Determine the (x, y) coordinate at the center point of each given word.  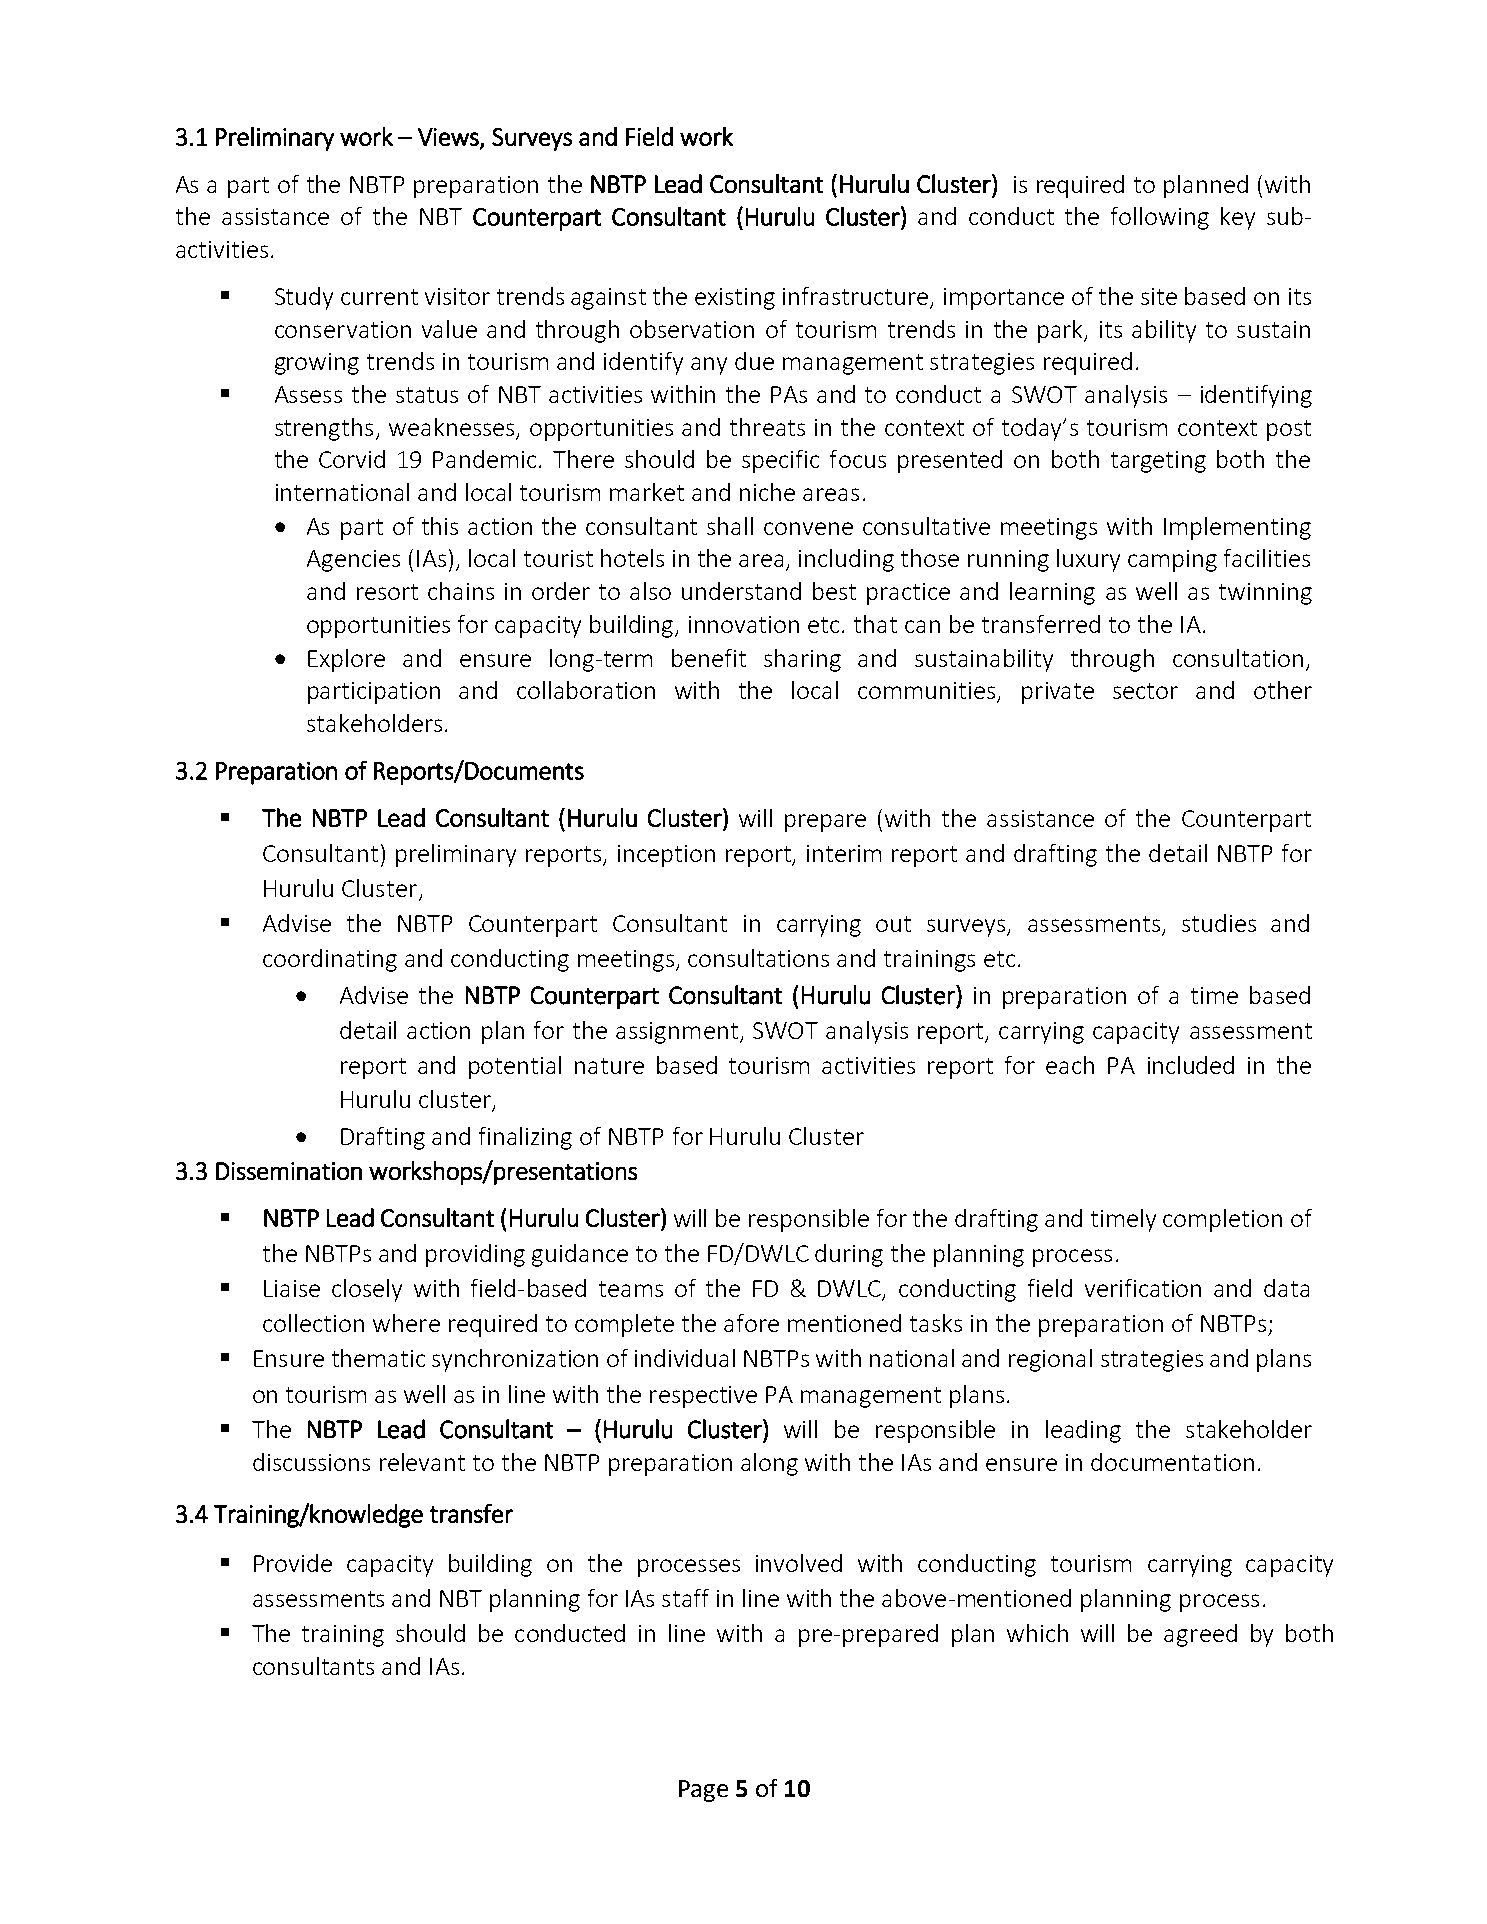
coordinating (330, 960)
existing (735, 299)
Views (449, 138)
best (834, 591)
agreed (1200, 1635)
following (1160, 218)
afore (751, 1323)
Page (703, 1791)
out (893, 924)
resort (387, 592)
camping (1172, 561)
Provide (293, 1563)
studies (1219, 923)
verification (1143, 1288)
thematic (378, 1358)
